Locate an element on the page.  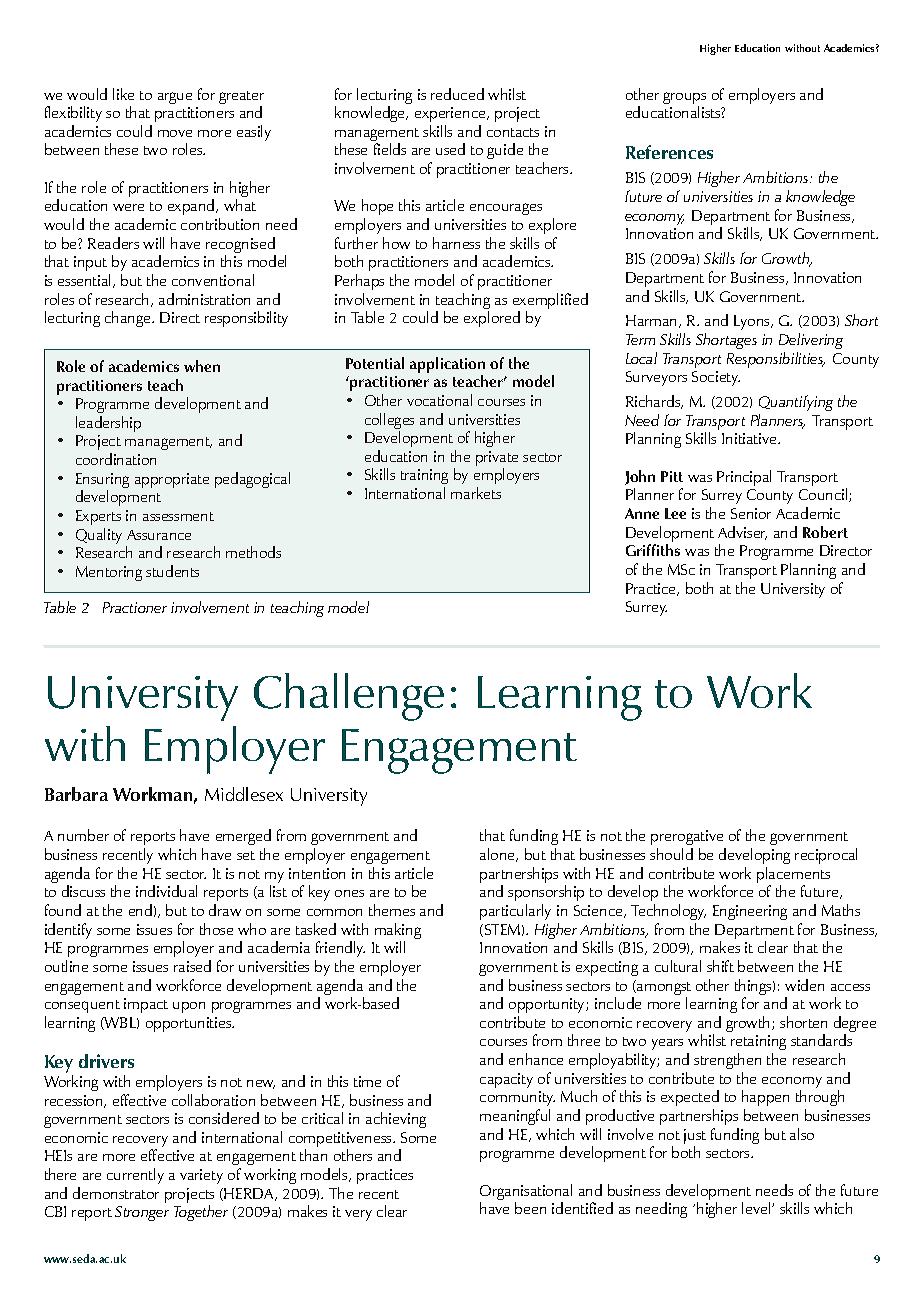
prerogative is located at coordinates (688, 839).
